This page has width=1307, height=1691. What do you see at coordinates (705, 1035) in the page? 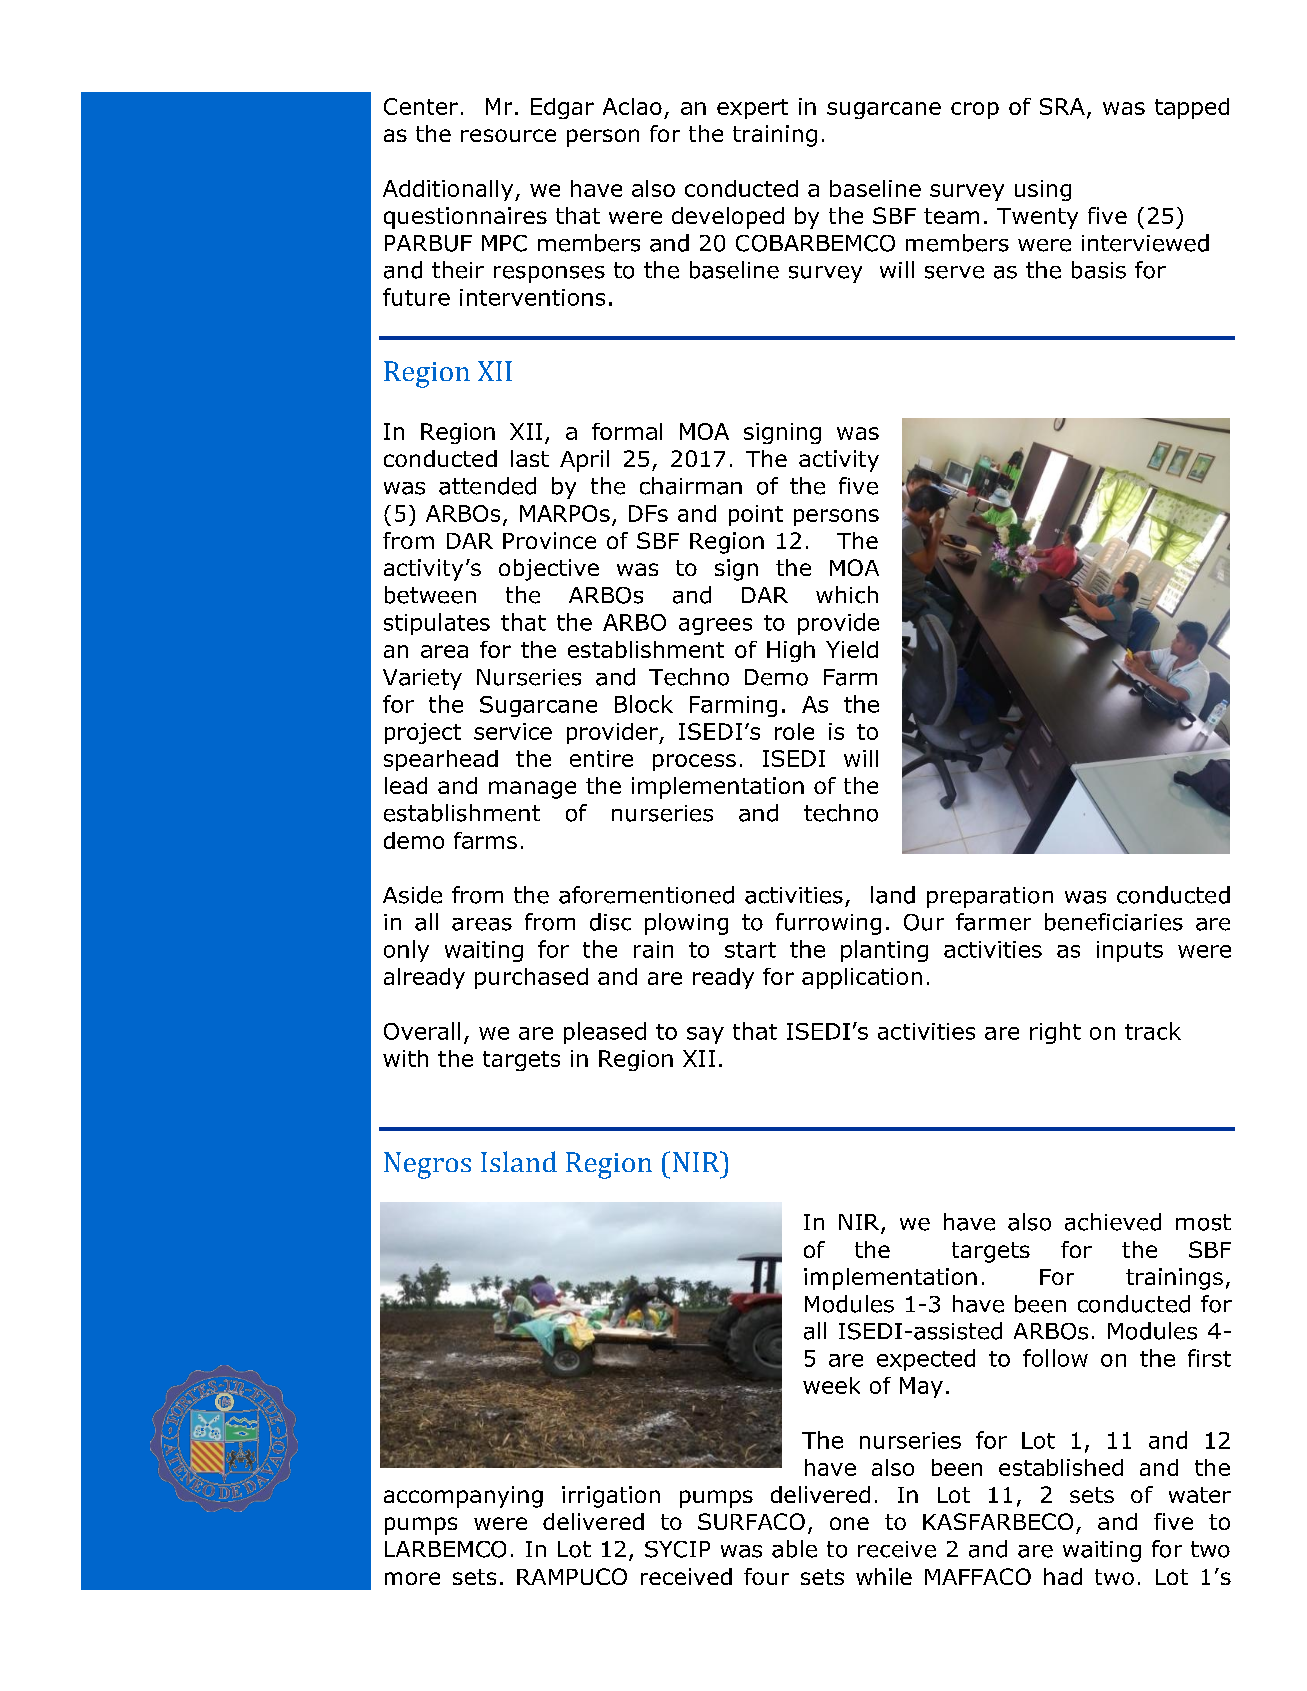
I see `say` at bounding box center [705, 1035].
